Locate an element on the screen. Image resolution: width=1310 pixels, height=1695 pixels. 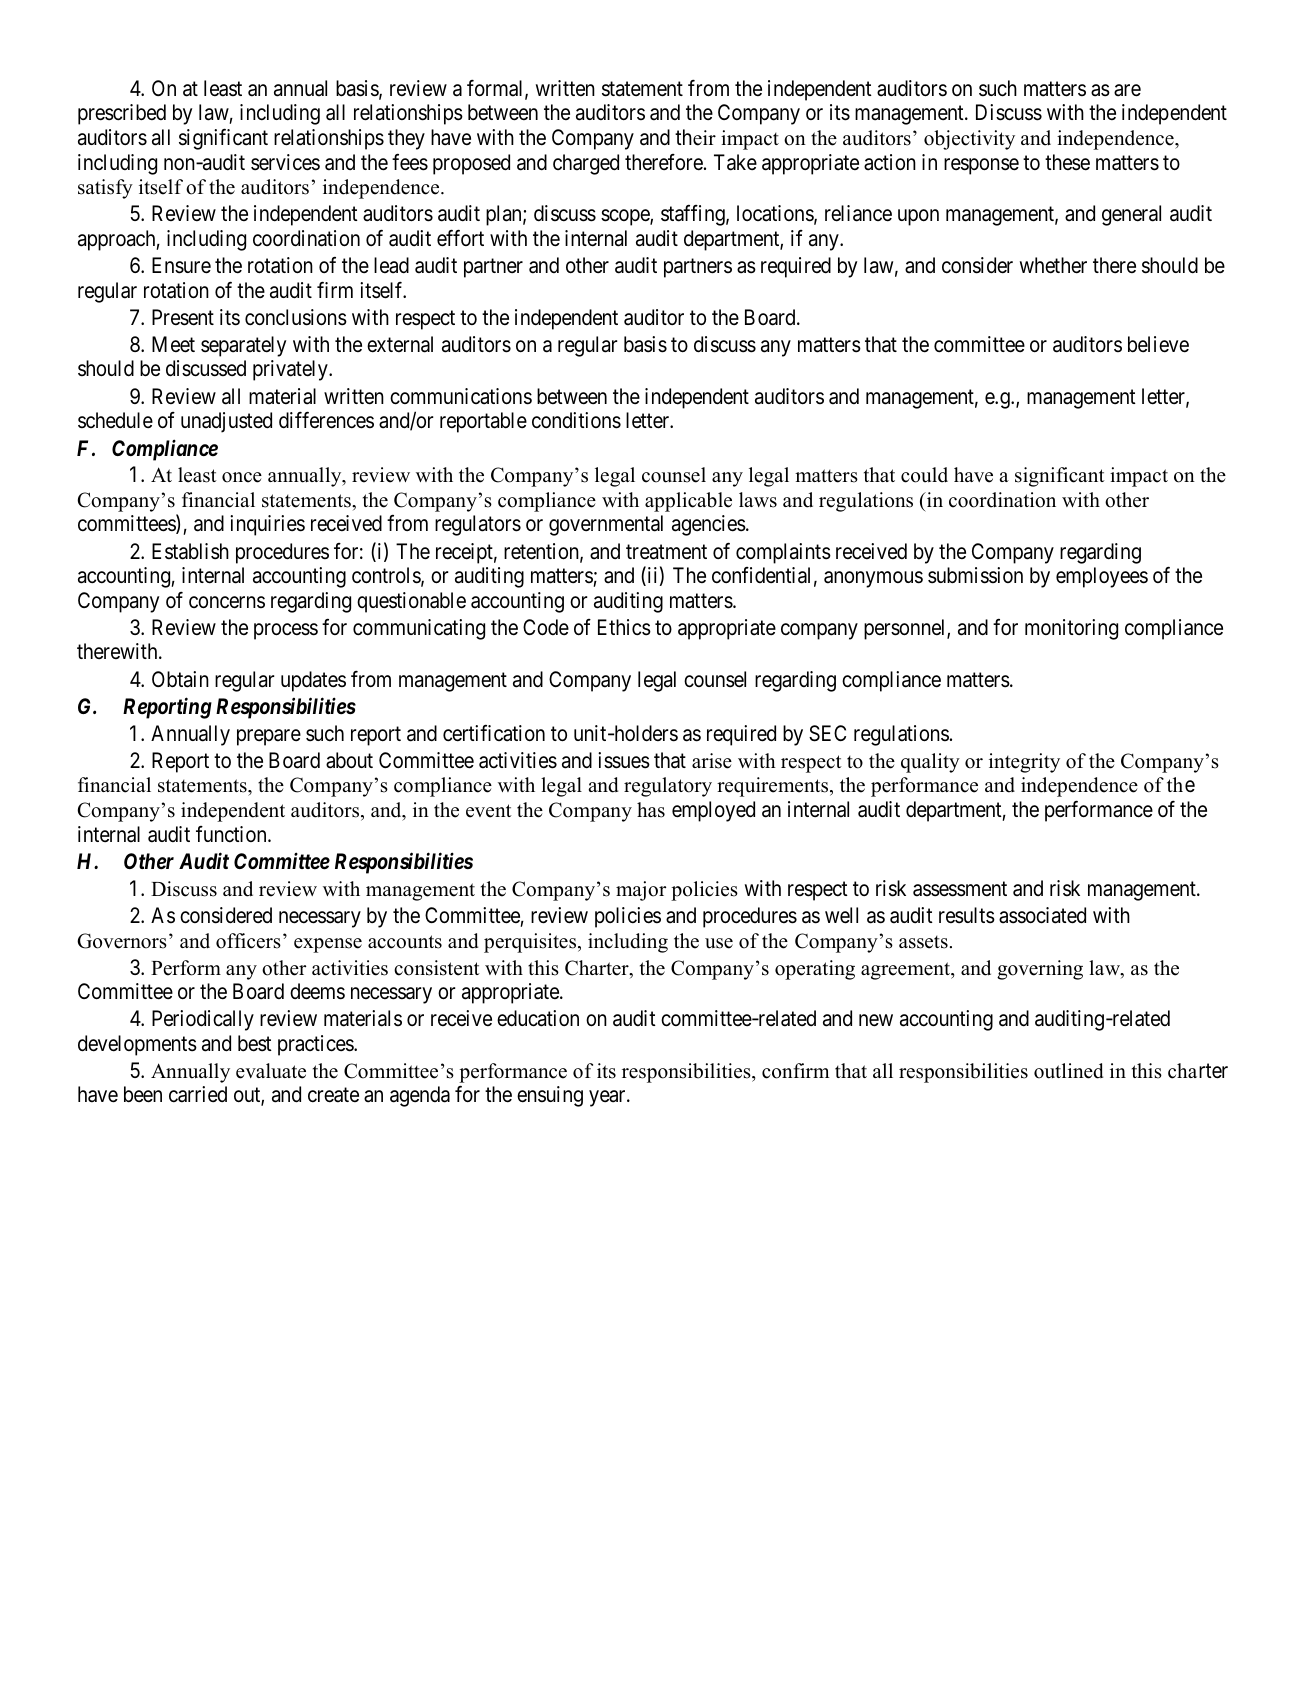
outlined is located at coordinates (1068, 1071).
